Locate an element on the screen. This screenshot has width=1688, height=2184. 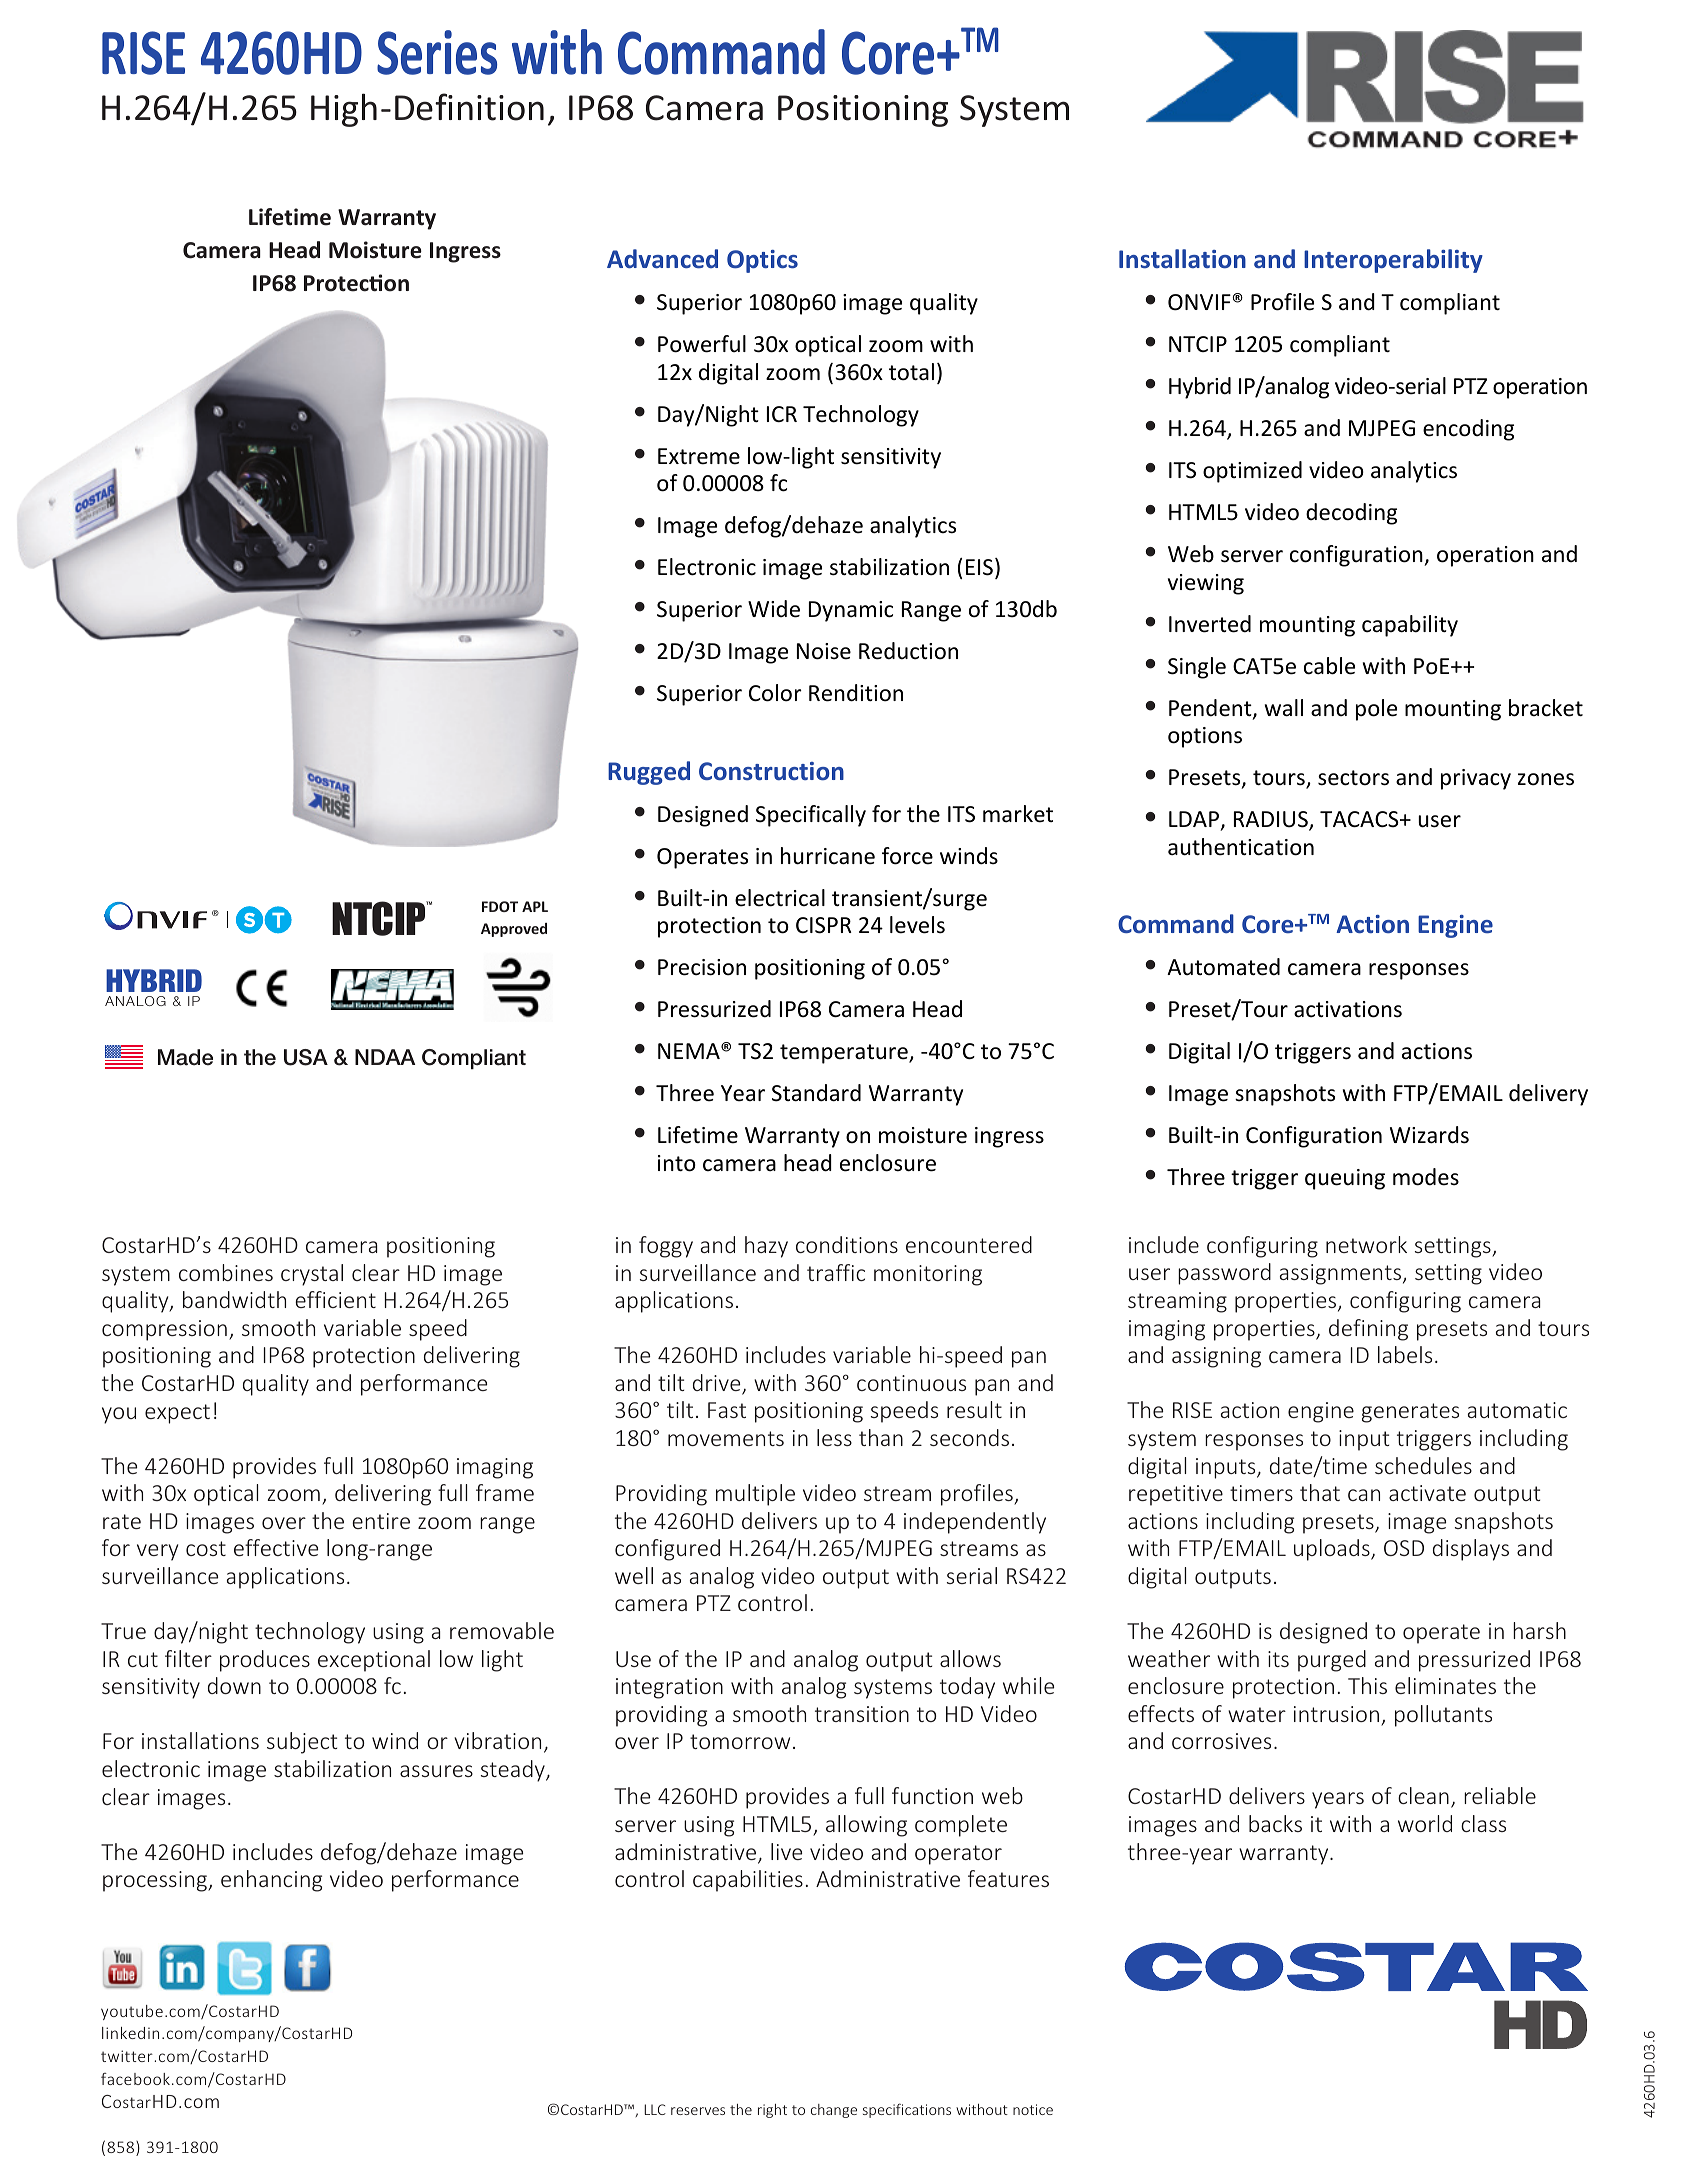
change is located at coordinates (834, 2111).
